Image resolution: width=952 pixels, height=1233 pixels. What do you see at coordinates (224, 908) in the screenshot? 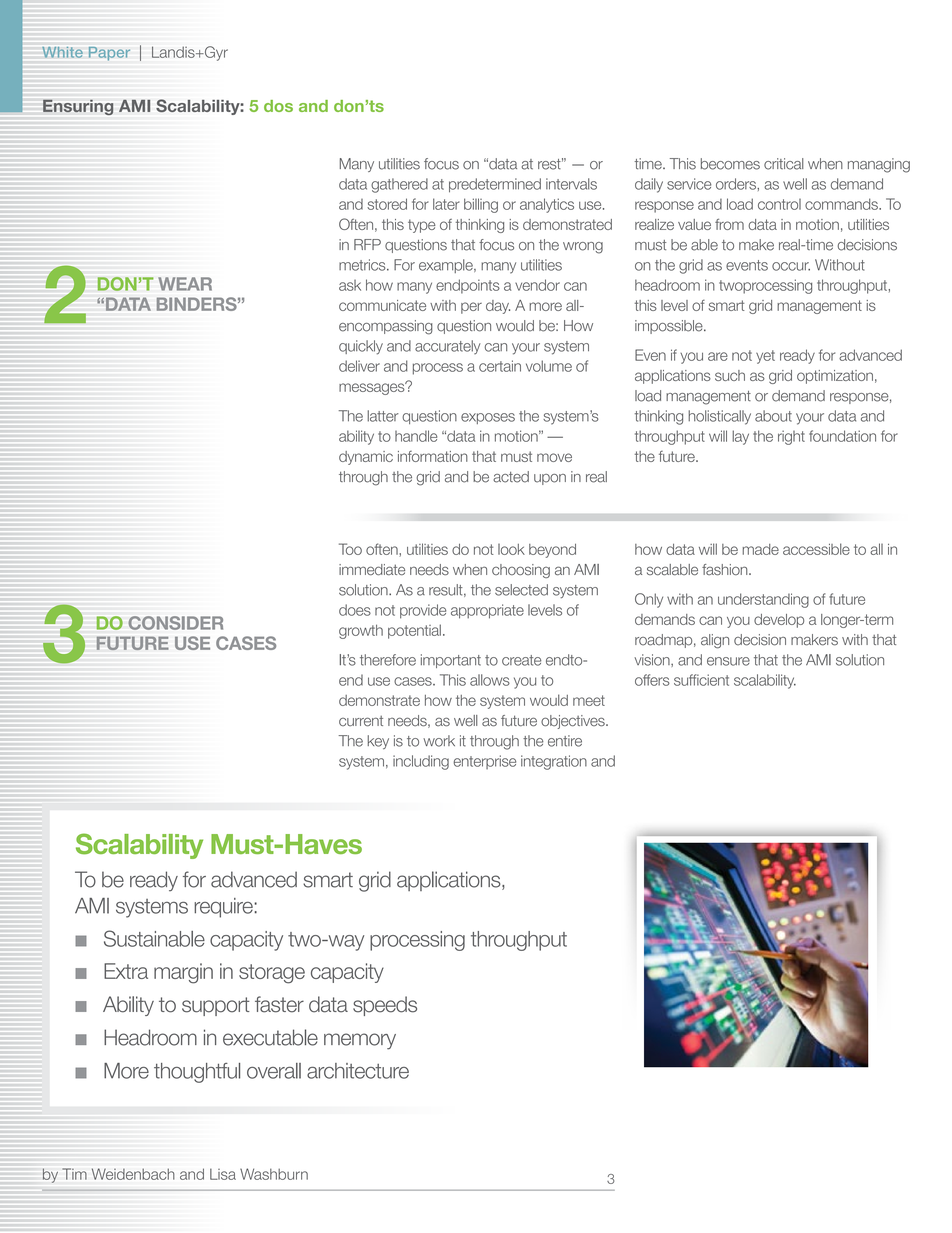
I see `require` at bounding box center [224, 908].
